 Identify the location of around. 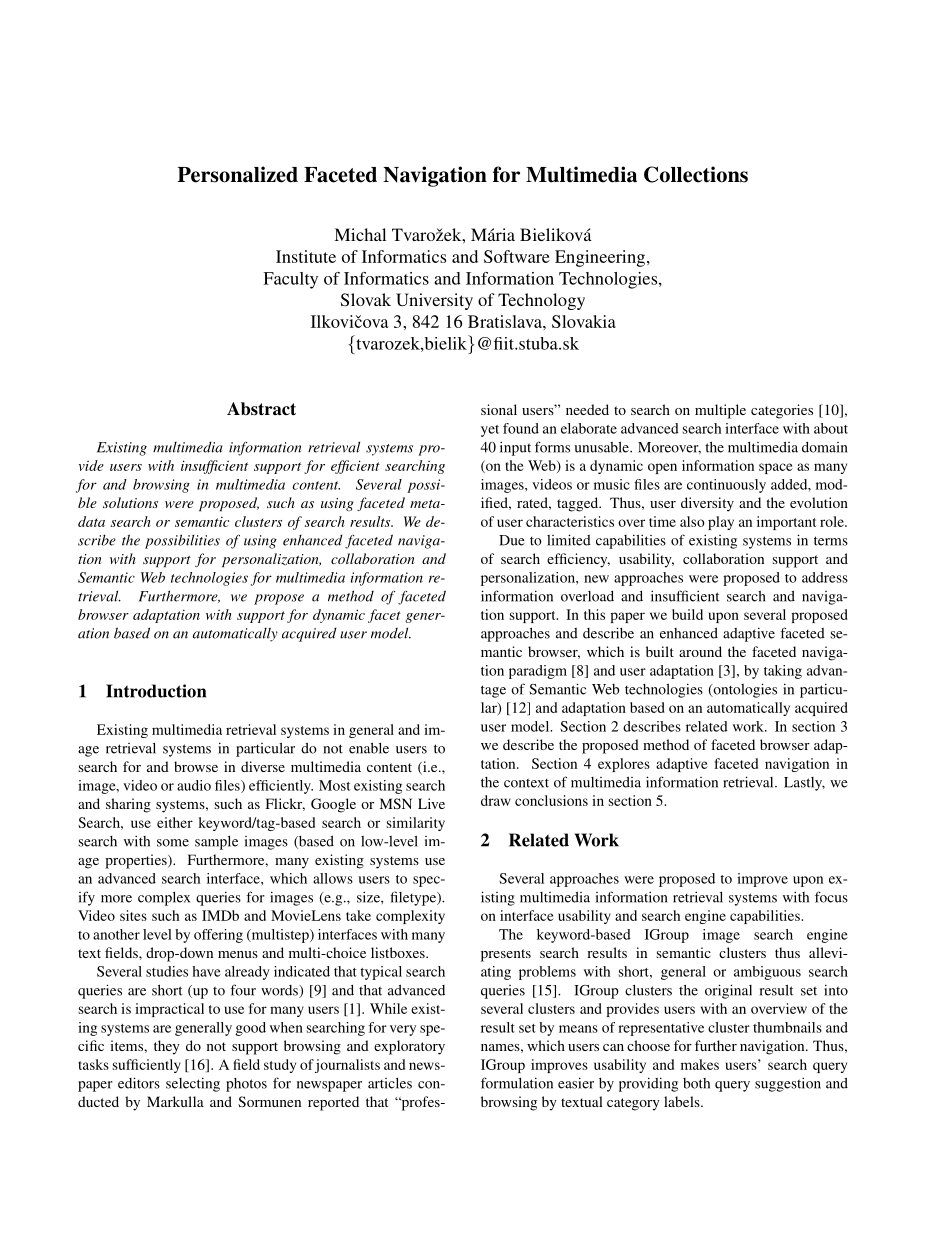
(700, 651).
